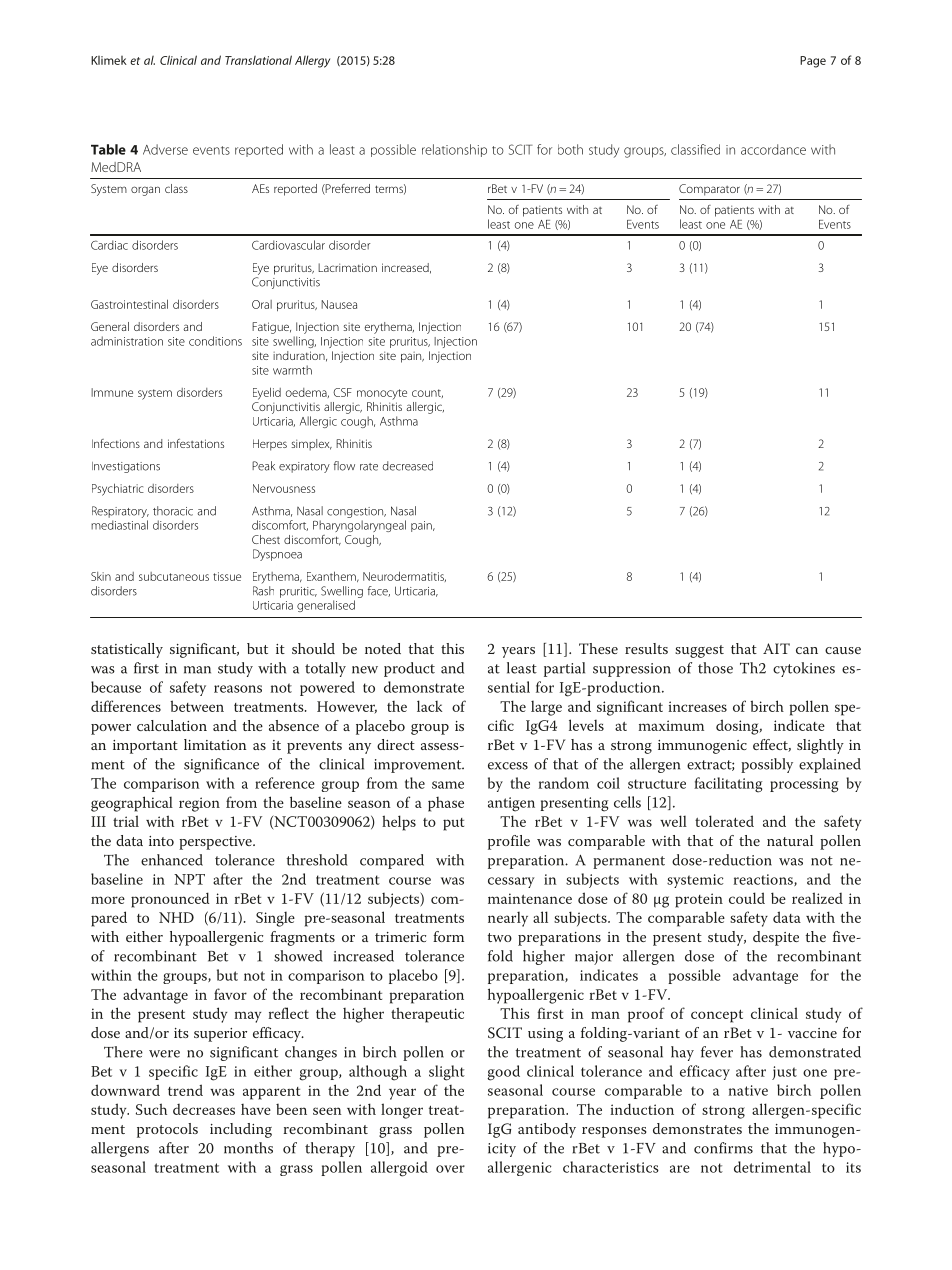 The width and height of the page is (952, 1270). Describe the element at coordinates (204, 1109) in the page. I see `decreases` at that location.
